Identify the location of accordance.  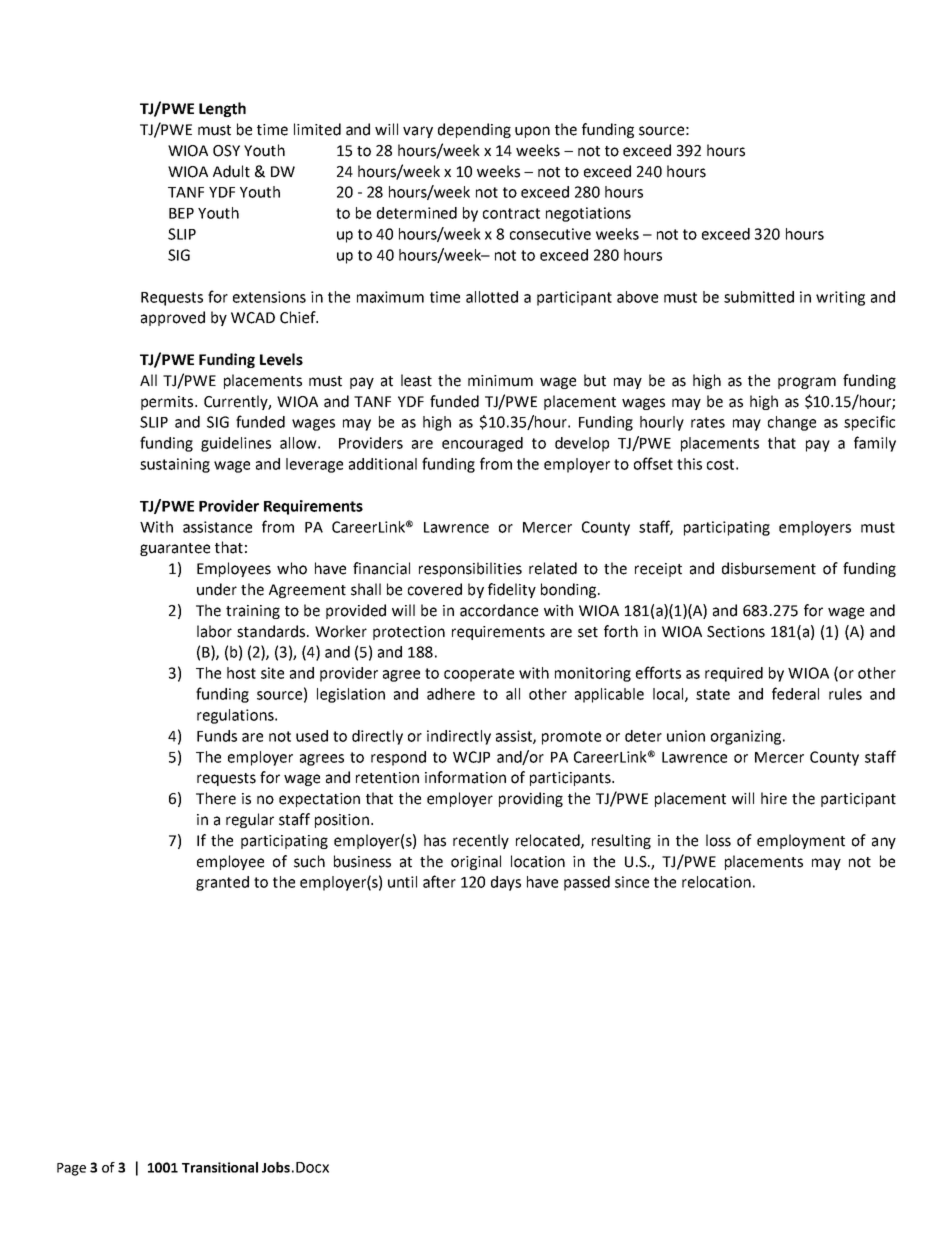
(499, 610).
